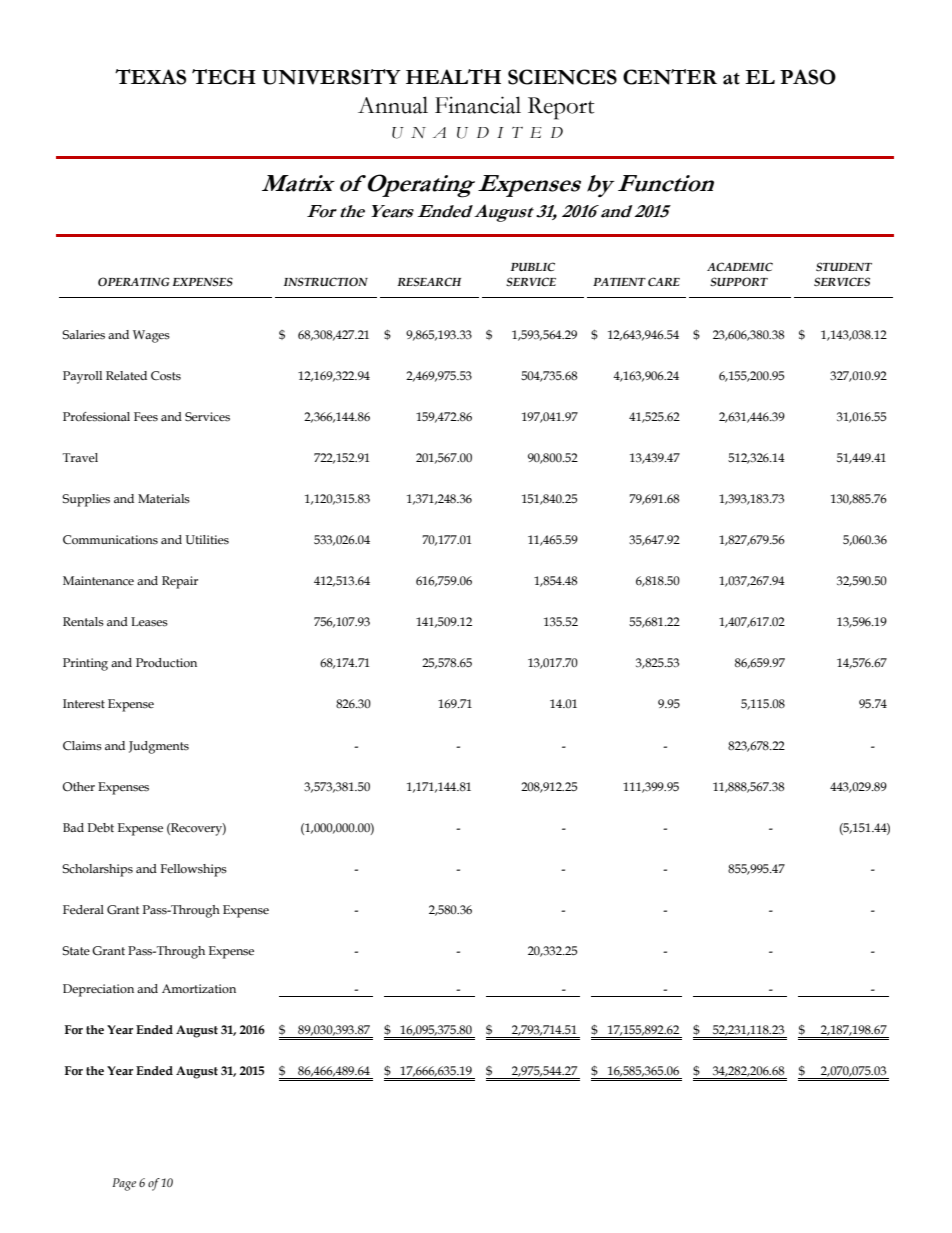 The width and height of the screenshot is (952, 1233). I want to click on PASO, so click(808, 77).
